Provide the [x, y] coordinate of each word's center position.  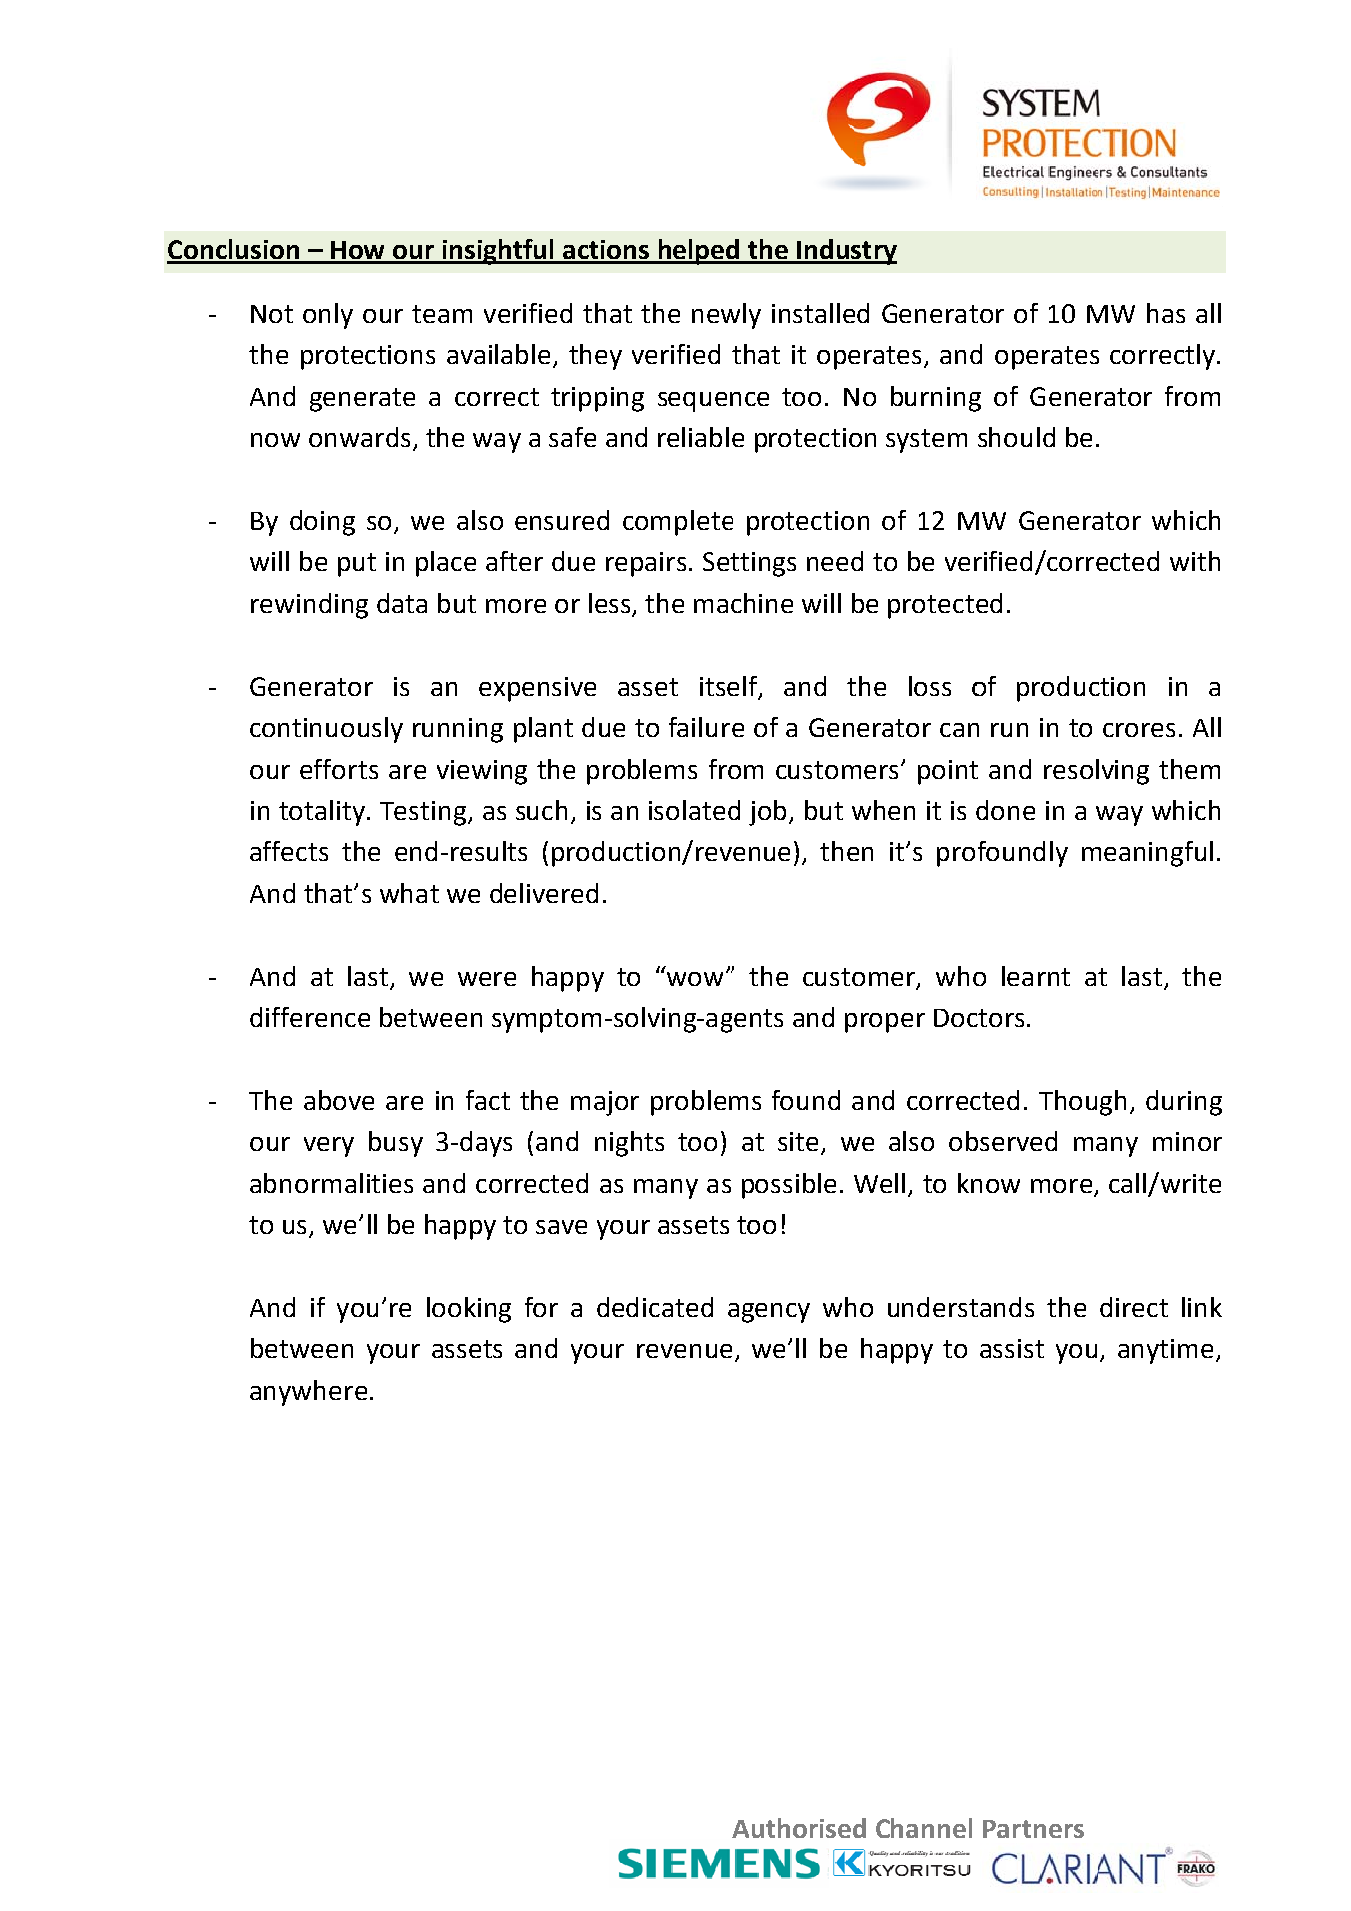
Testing [423, 813]
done [1005, 810]
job [767, 813]
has [1166, 313]
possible [789, 1186]
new [716, 316]
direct [1134, 1307]
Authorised [799, 1828]
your [393, 1354]
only [328, 316]
